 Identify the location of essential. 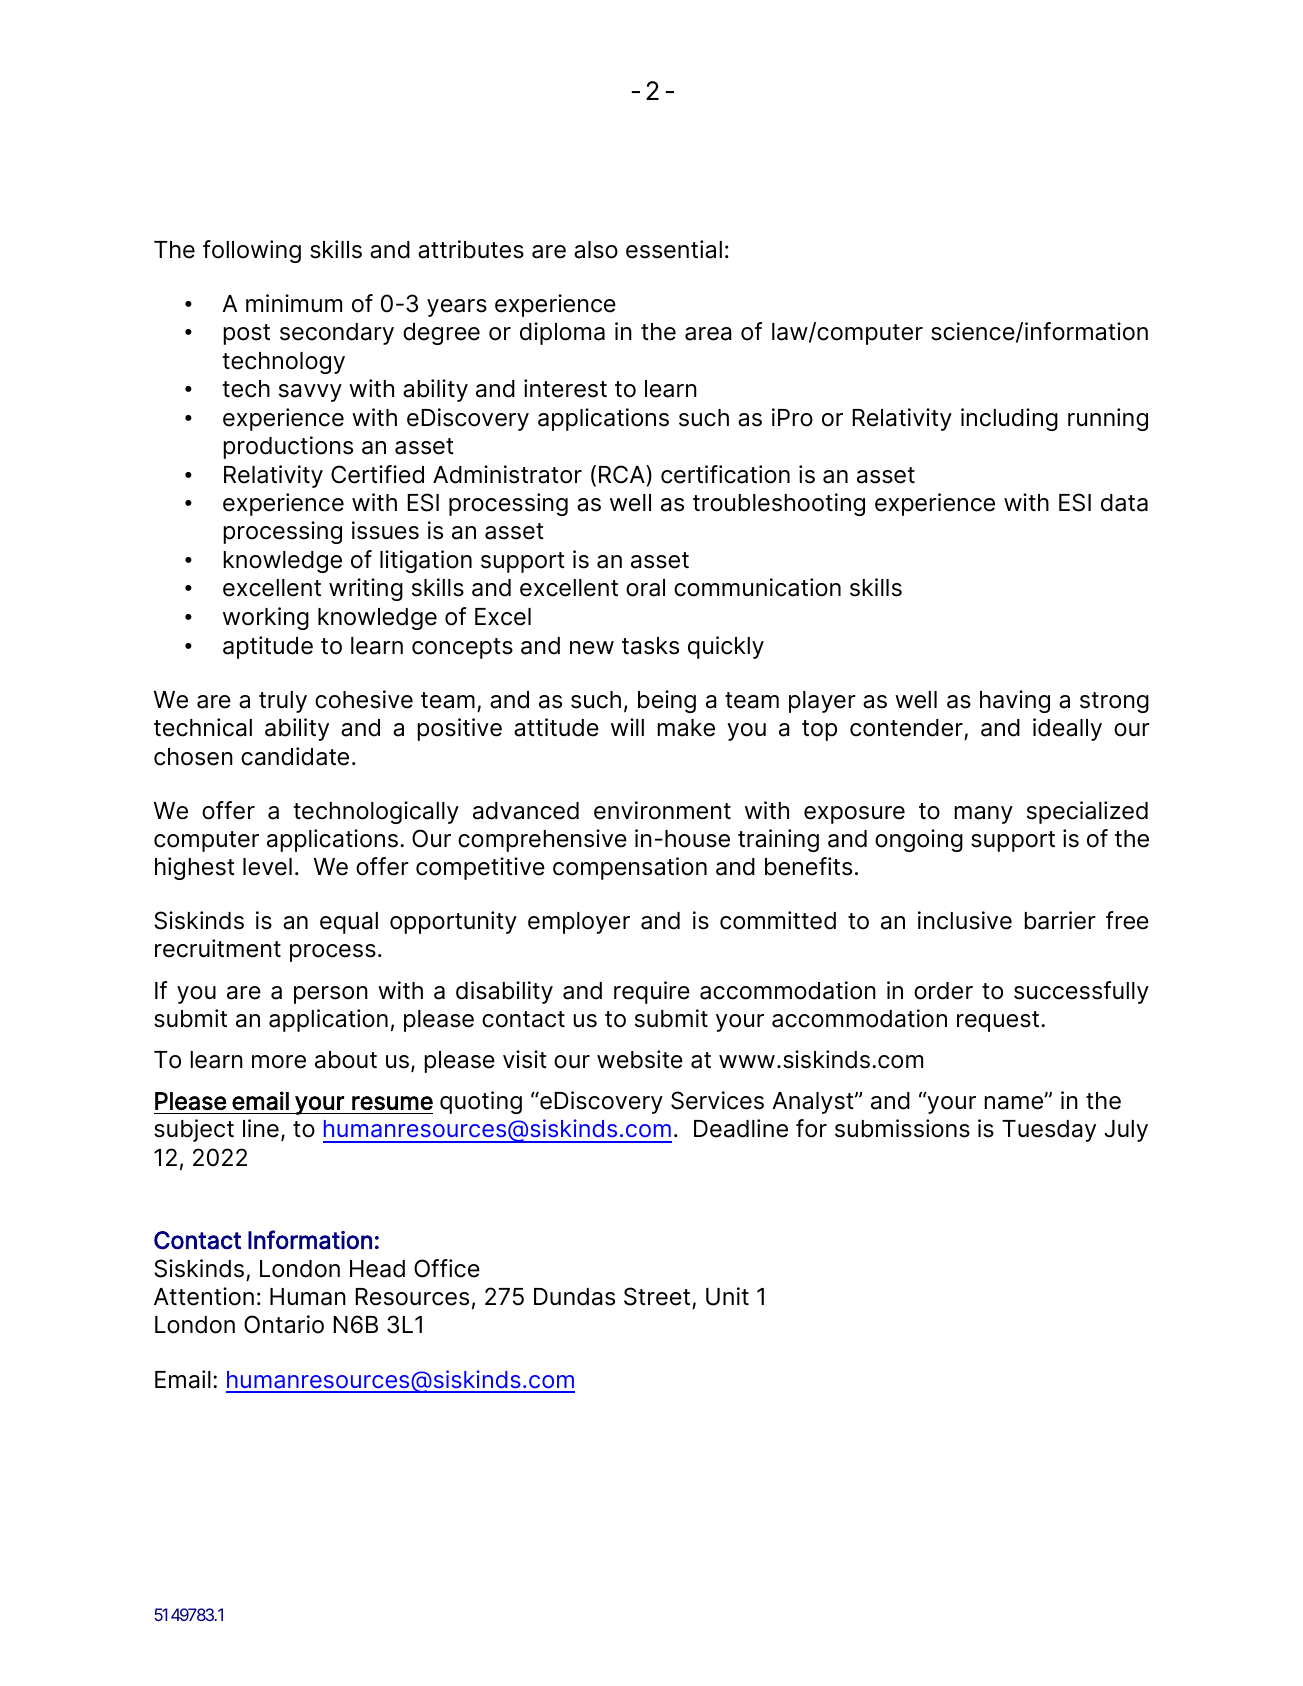
(674, 249).
